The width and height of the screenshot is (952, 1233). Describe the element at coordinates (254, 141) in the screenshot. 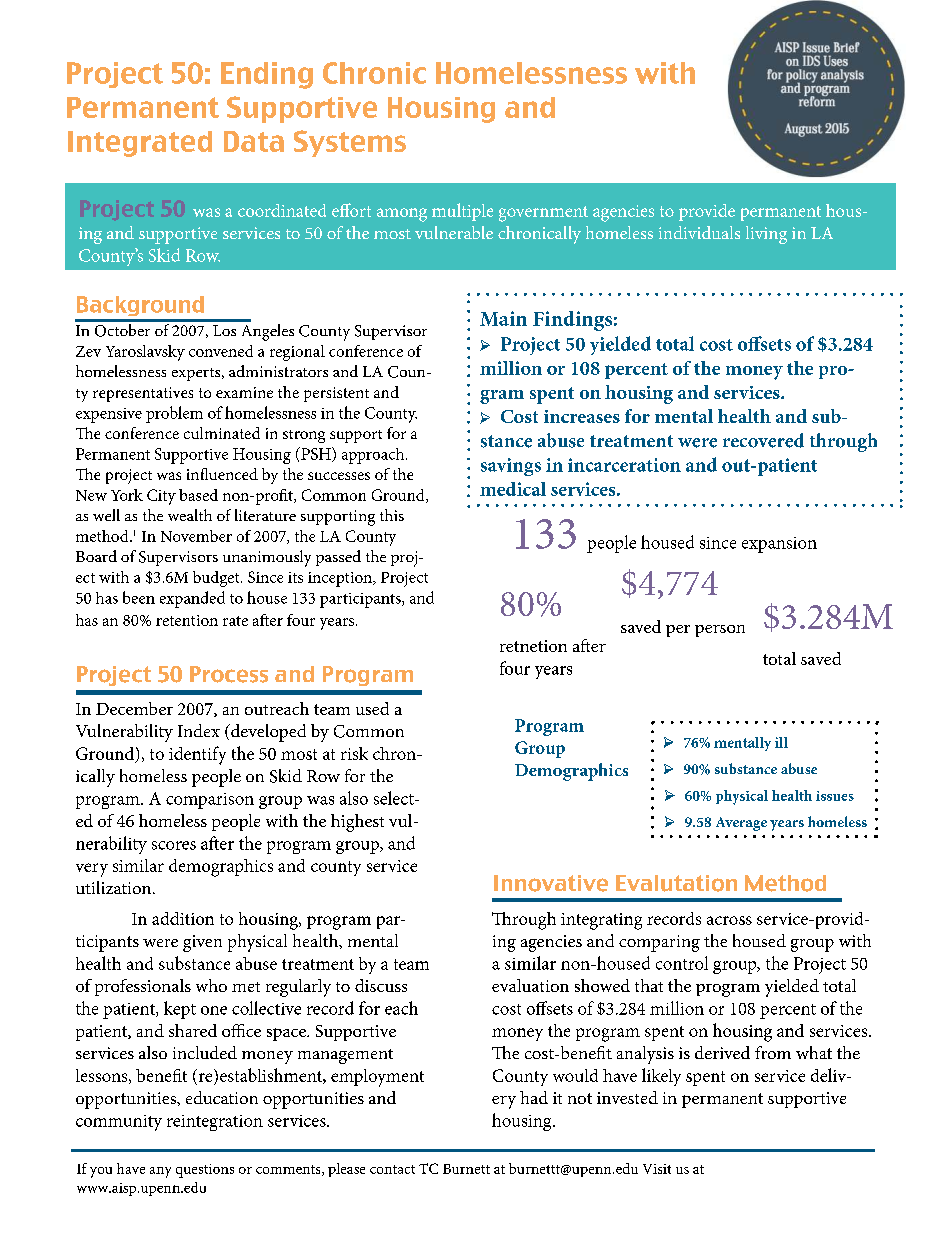

I see `Data` at that location.
